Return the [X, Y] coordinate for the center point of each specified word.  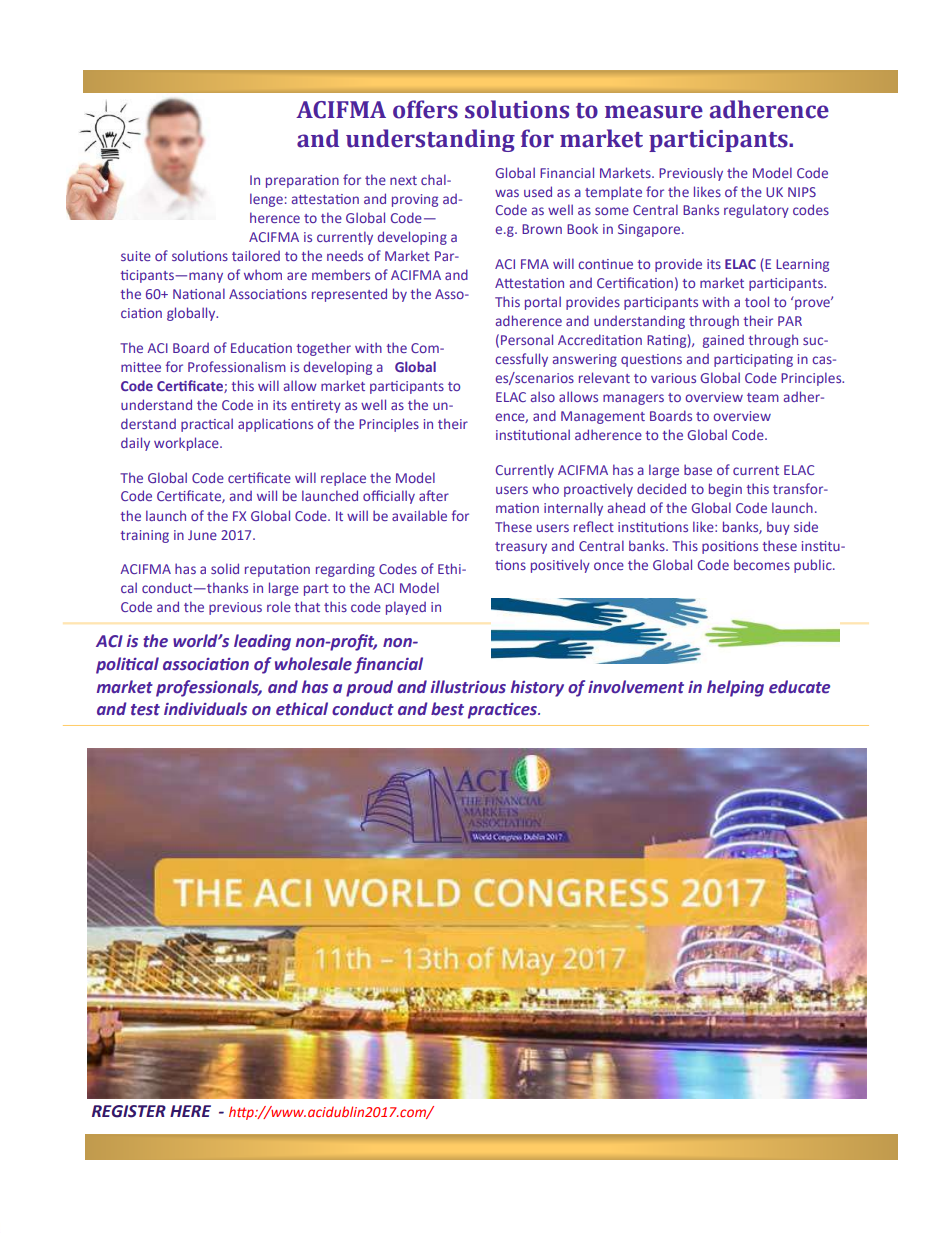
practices [503, 711]
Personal [527, 339]
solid [225, 568]
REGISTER [129, 1111]
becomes [762, 564]
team [763, 397]
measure [654, 112]
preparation [302, 181]
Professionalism [237, 366]
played [406, 608]
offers [425, 109]
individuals [205, 709]
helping [735, 688]
